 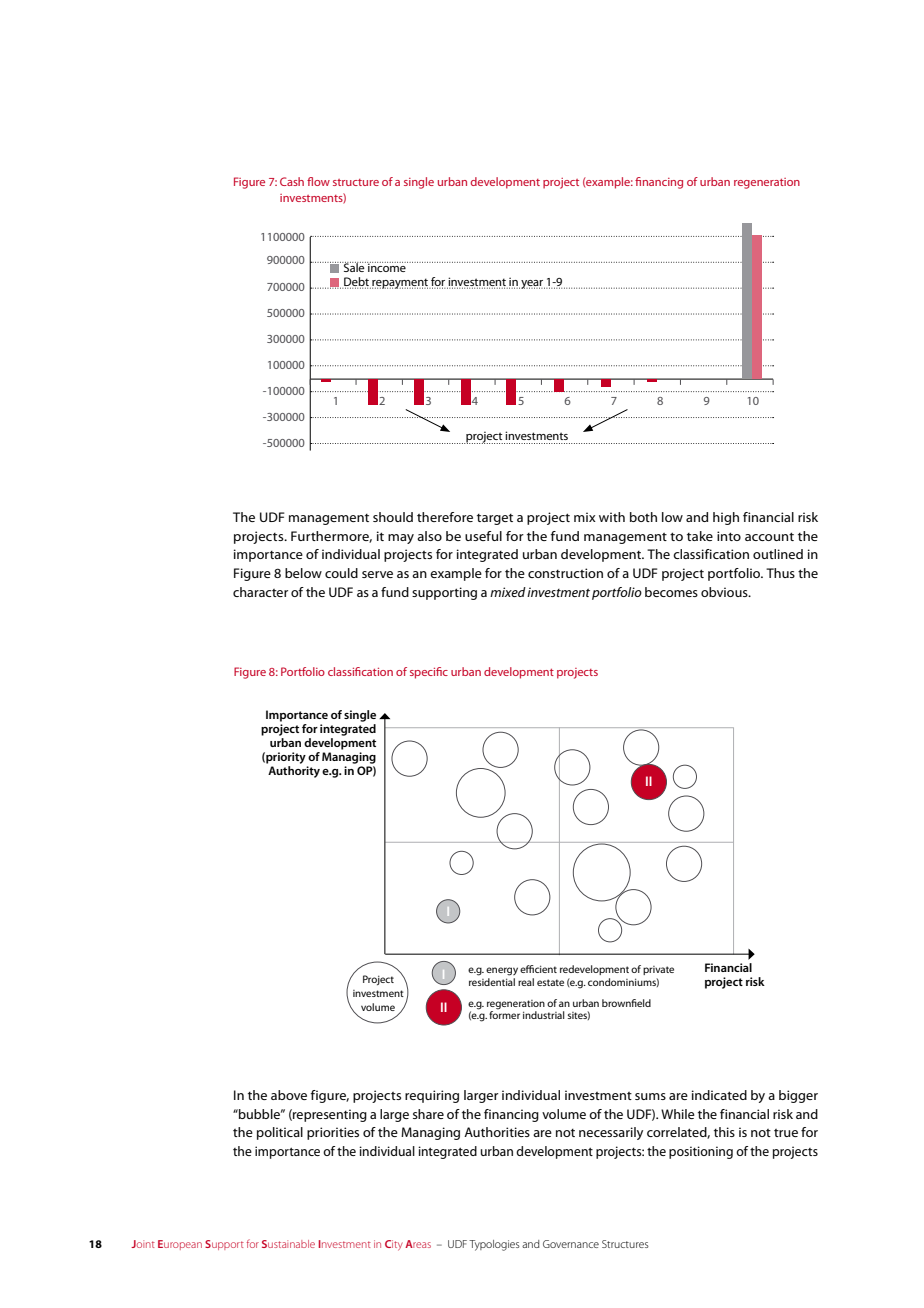 I want to click on private, so click(x=658, y=970).
